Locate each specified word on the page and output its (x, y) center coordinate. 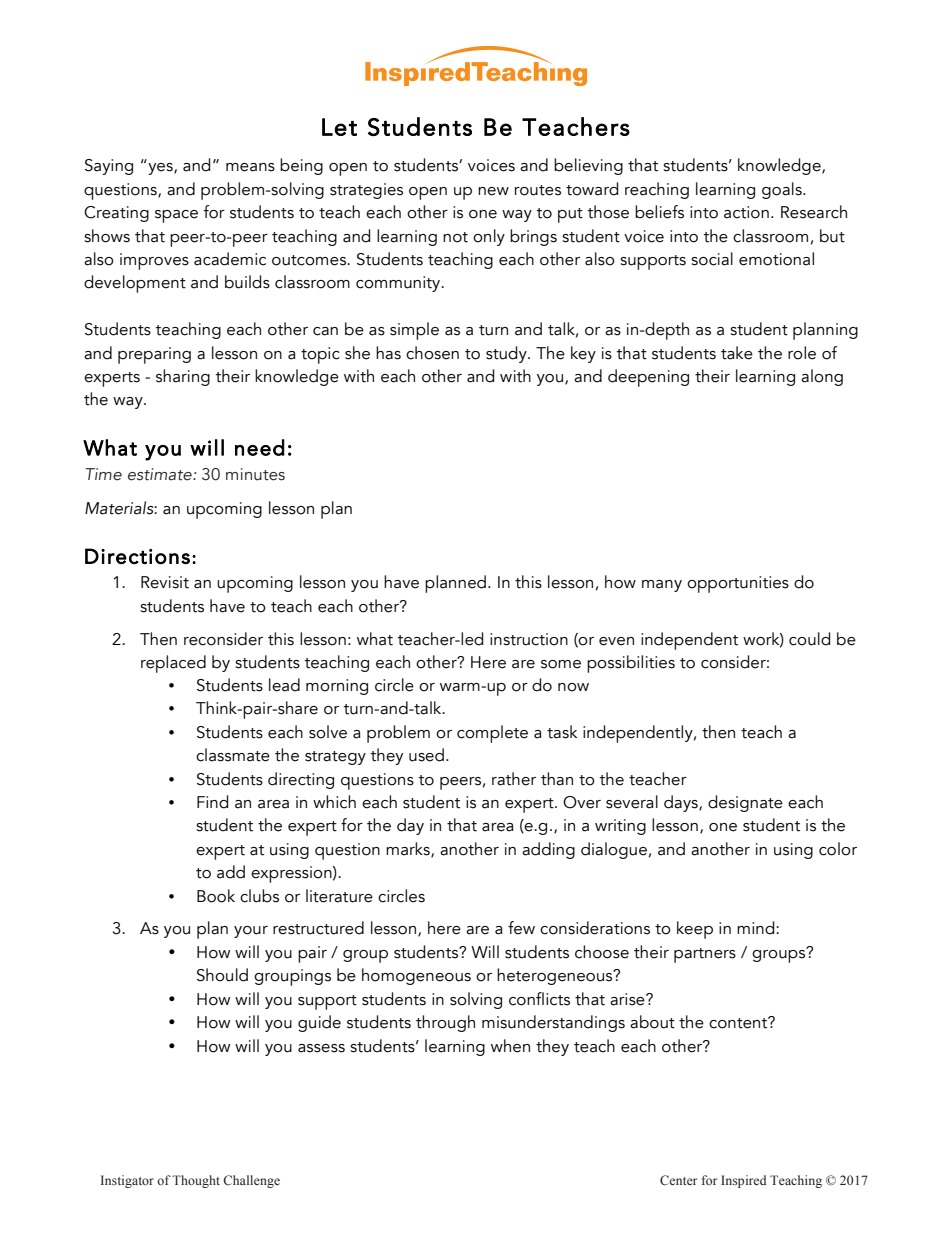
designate (745, 803)
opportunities (738, 584)
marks (409, 850)
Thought (196, 1181)
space (176, 216)
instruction (529, 639)
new (493, 191)
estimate (161, 474)
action (746, 212)
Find (212, 802)
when (510, 1046)
